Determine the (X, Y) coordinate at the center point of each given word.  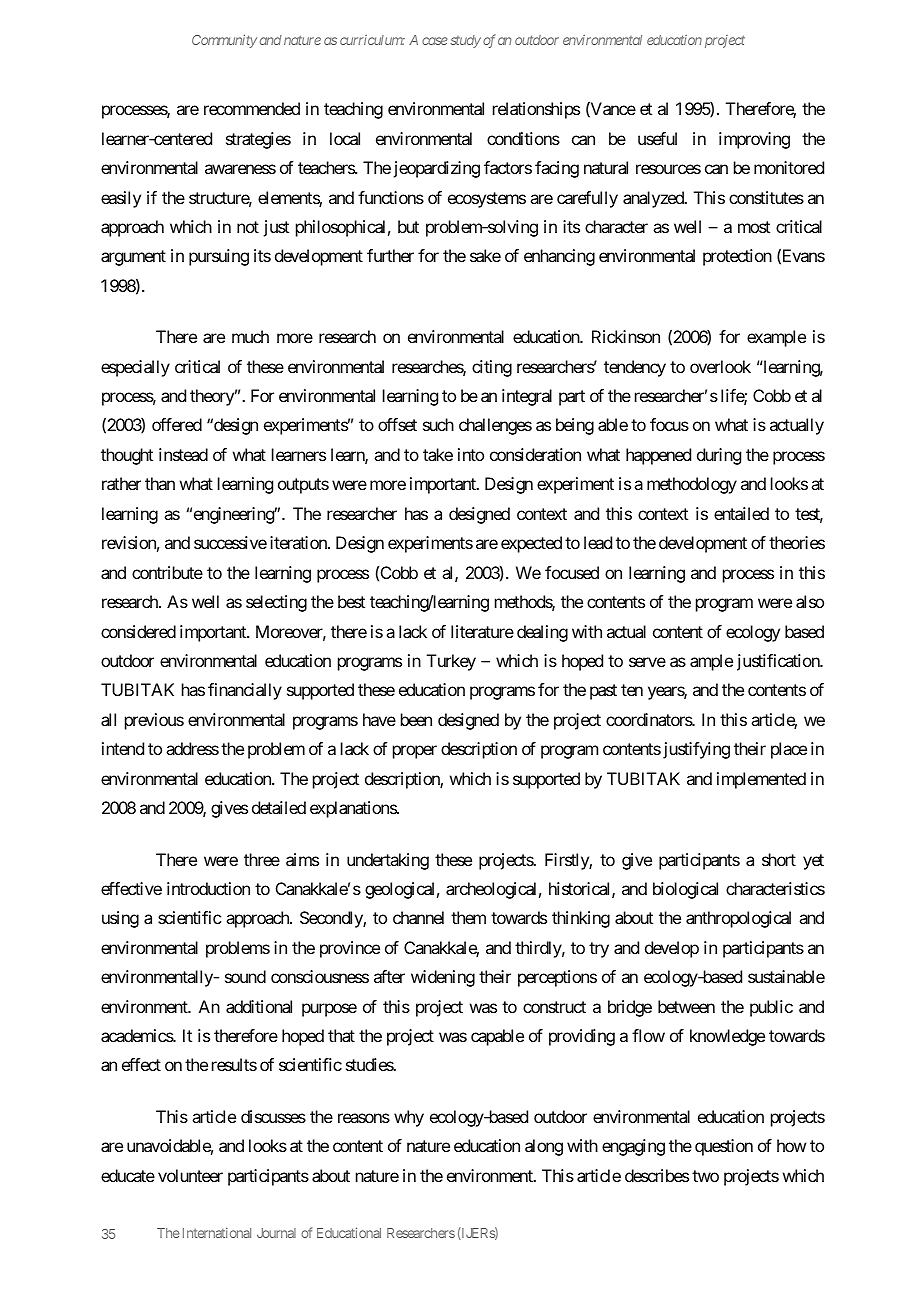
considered (138, 631)
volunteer (190, 1175)
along (544, 1147)
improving (754, 140)
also (810, 601)
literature (482, 631)
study (465, 41)
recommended (252, 108)
